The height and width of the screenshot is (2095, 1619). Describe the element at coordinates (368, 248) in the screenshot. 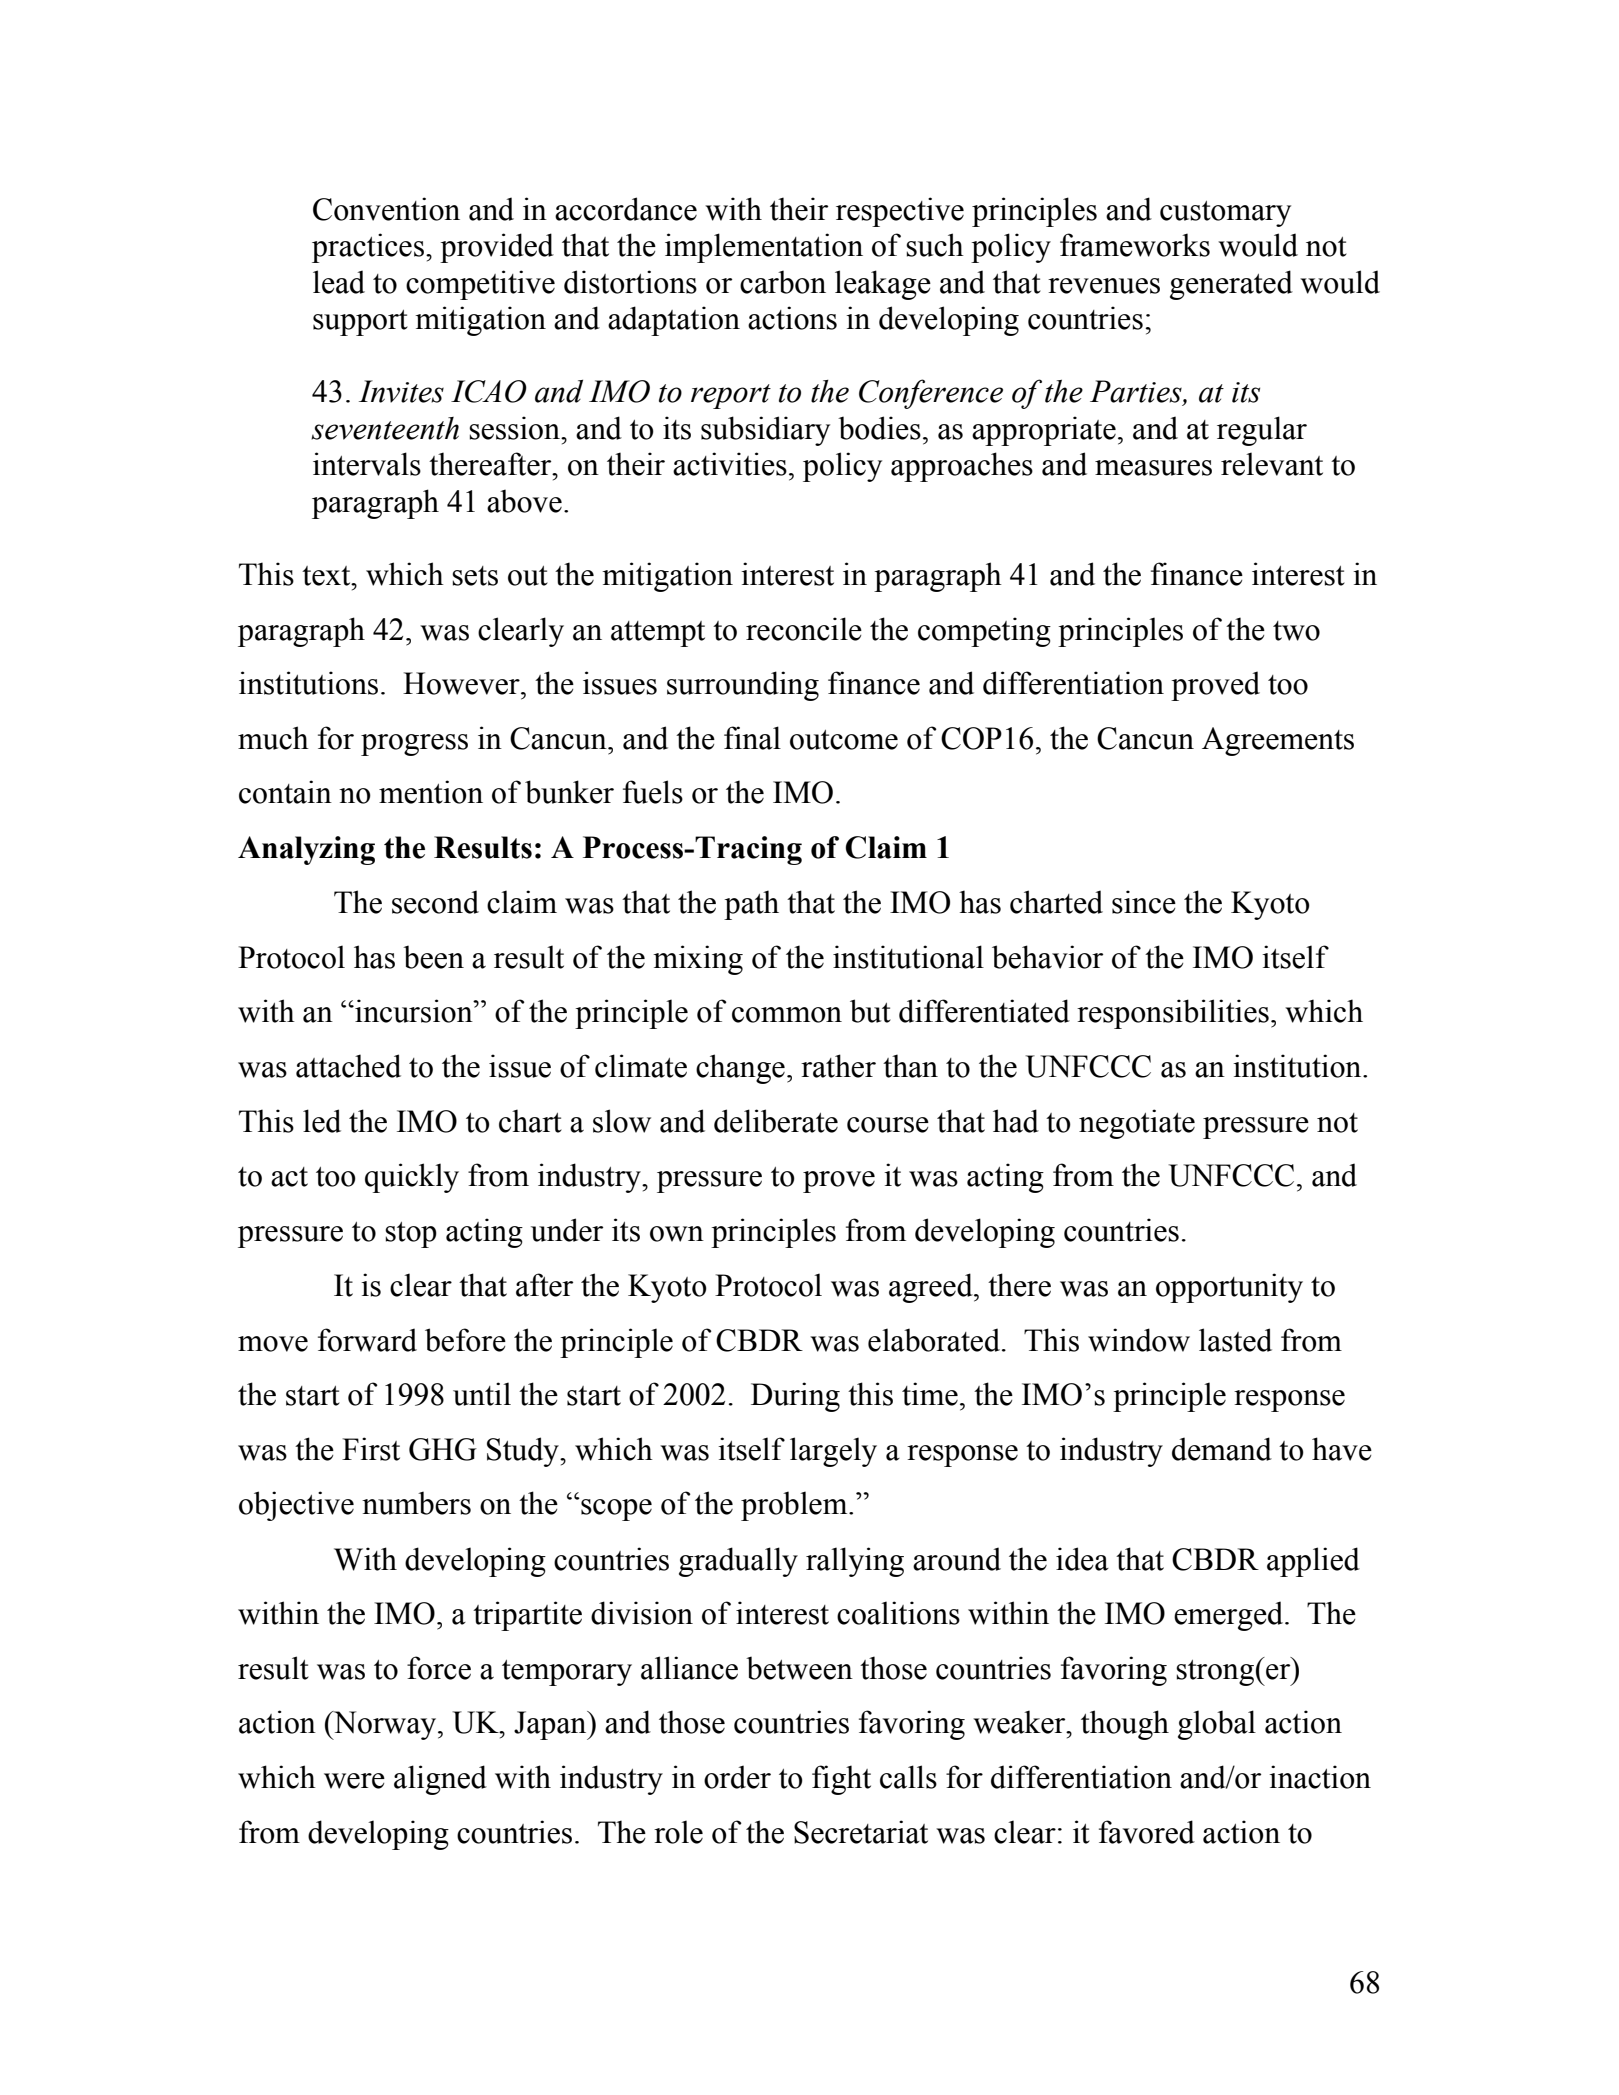

I see `practices` at that location.
